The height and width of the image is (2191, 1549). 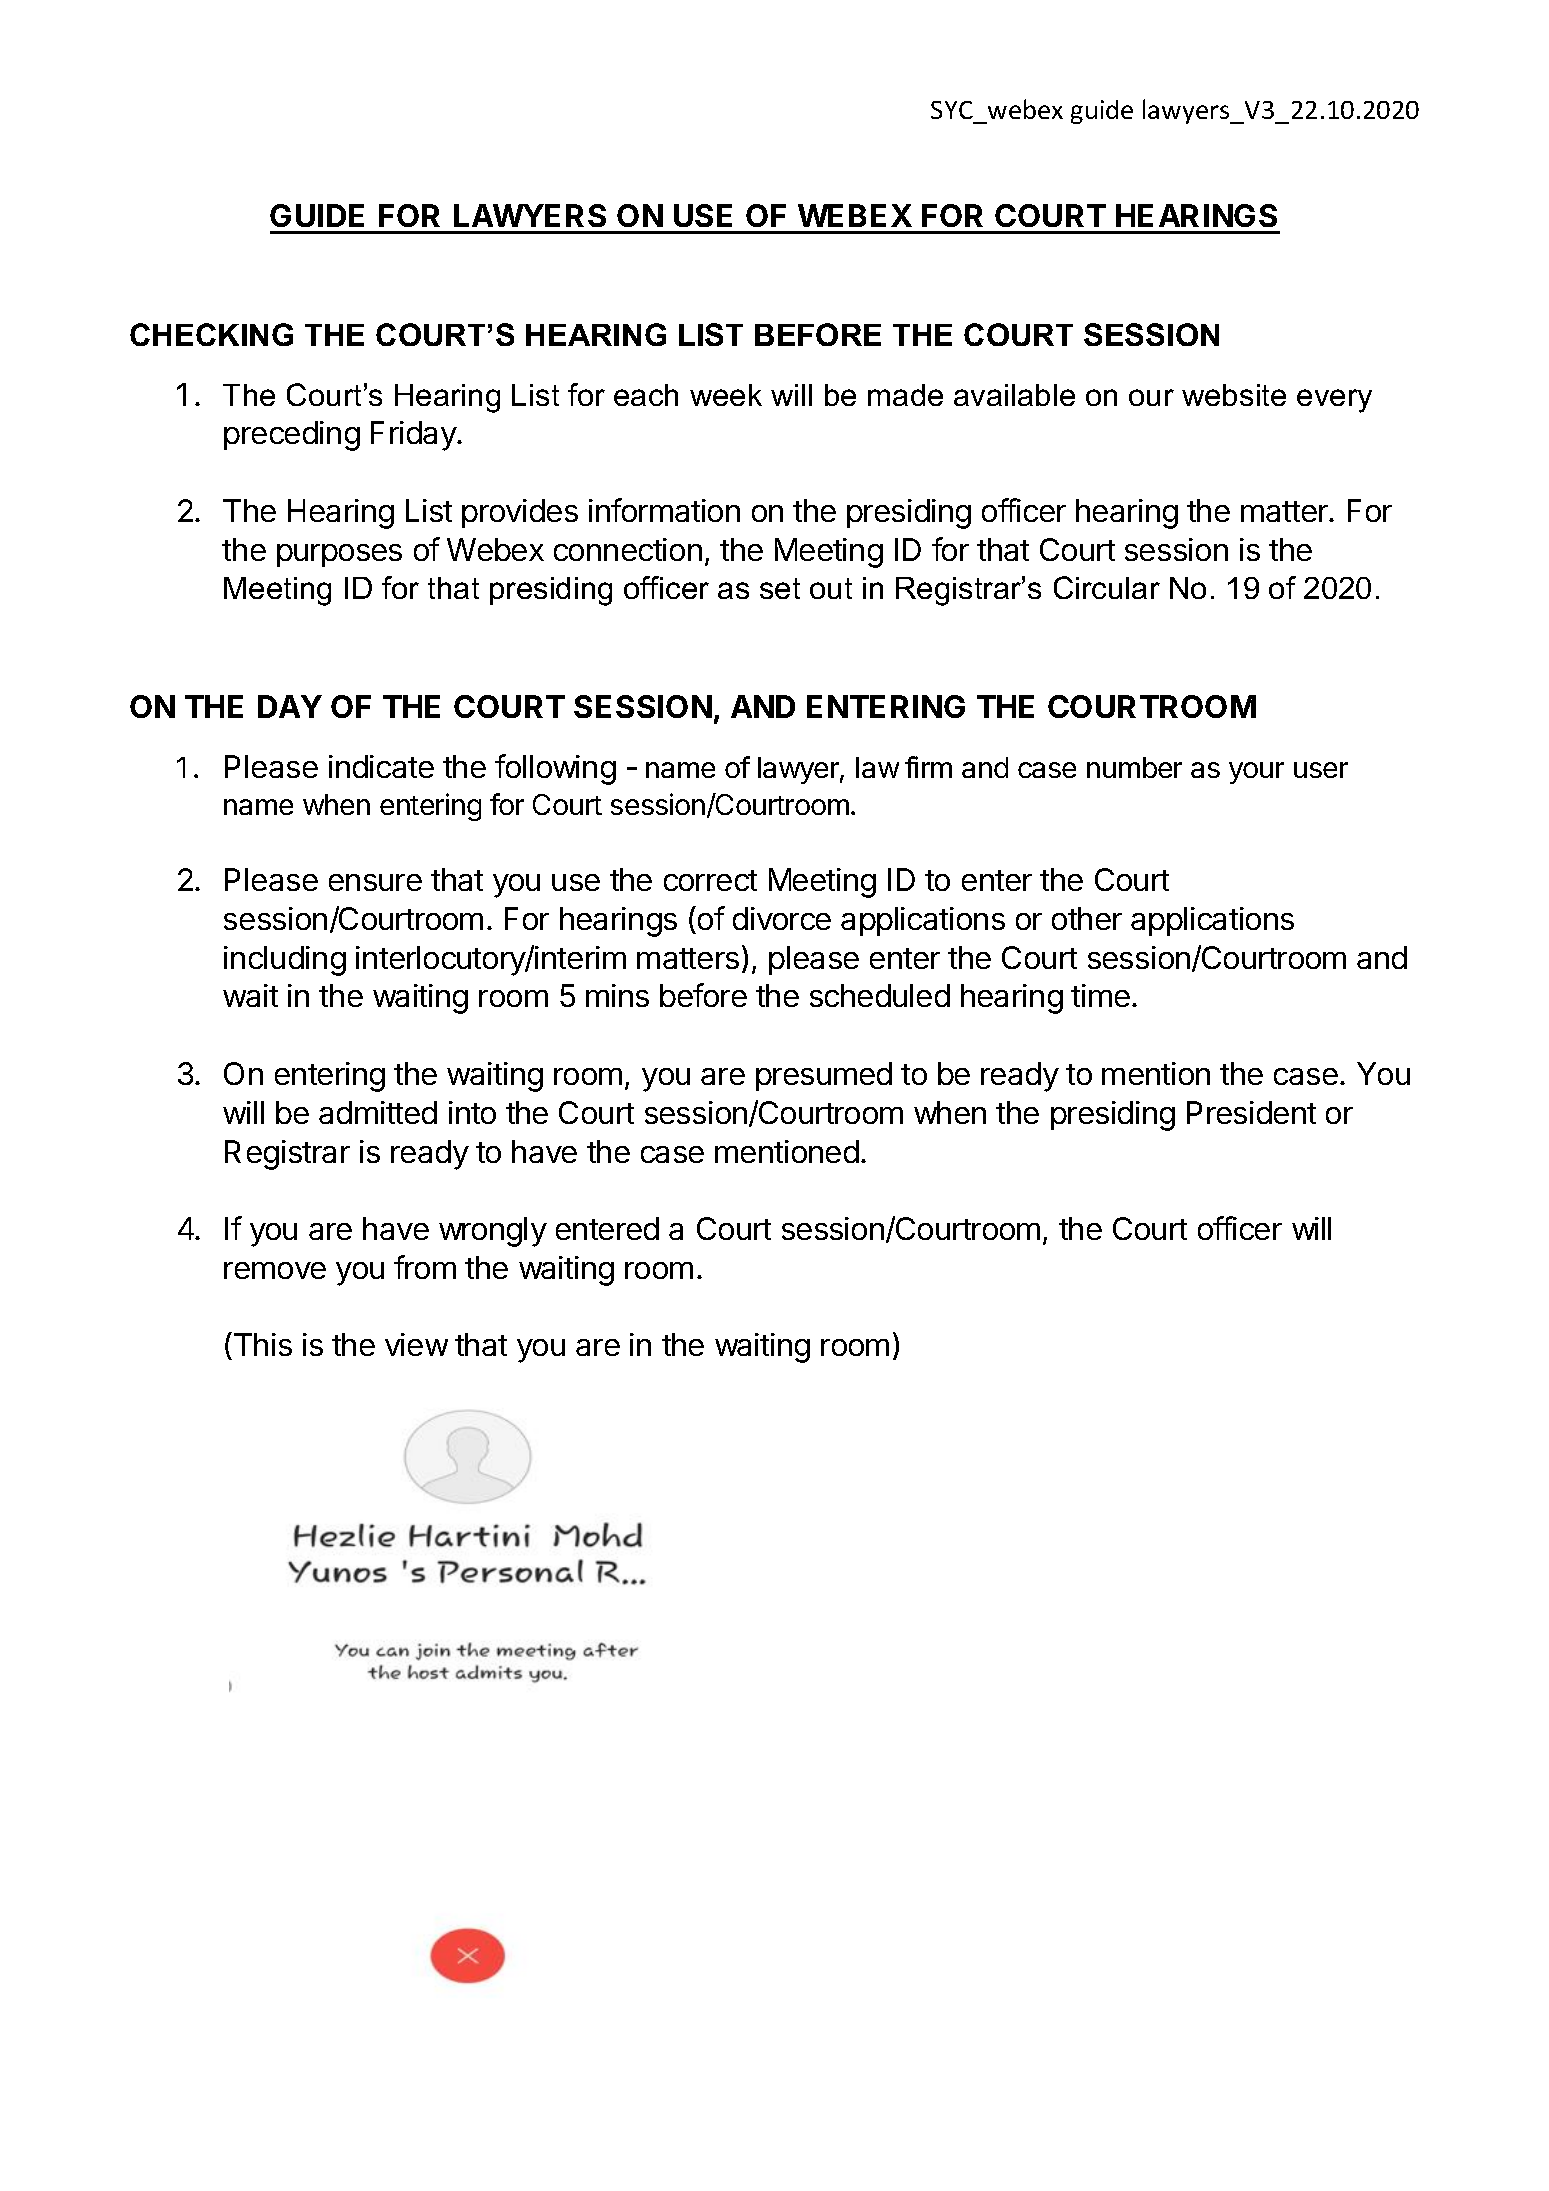 What do you see at coordinates (710, 880) in the image?
I see `correct` at bounding box center [710, 880].
